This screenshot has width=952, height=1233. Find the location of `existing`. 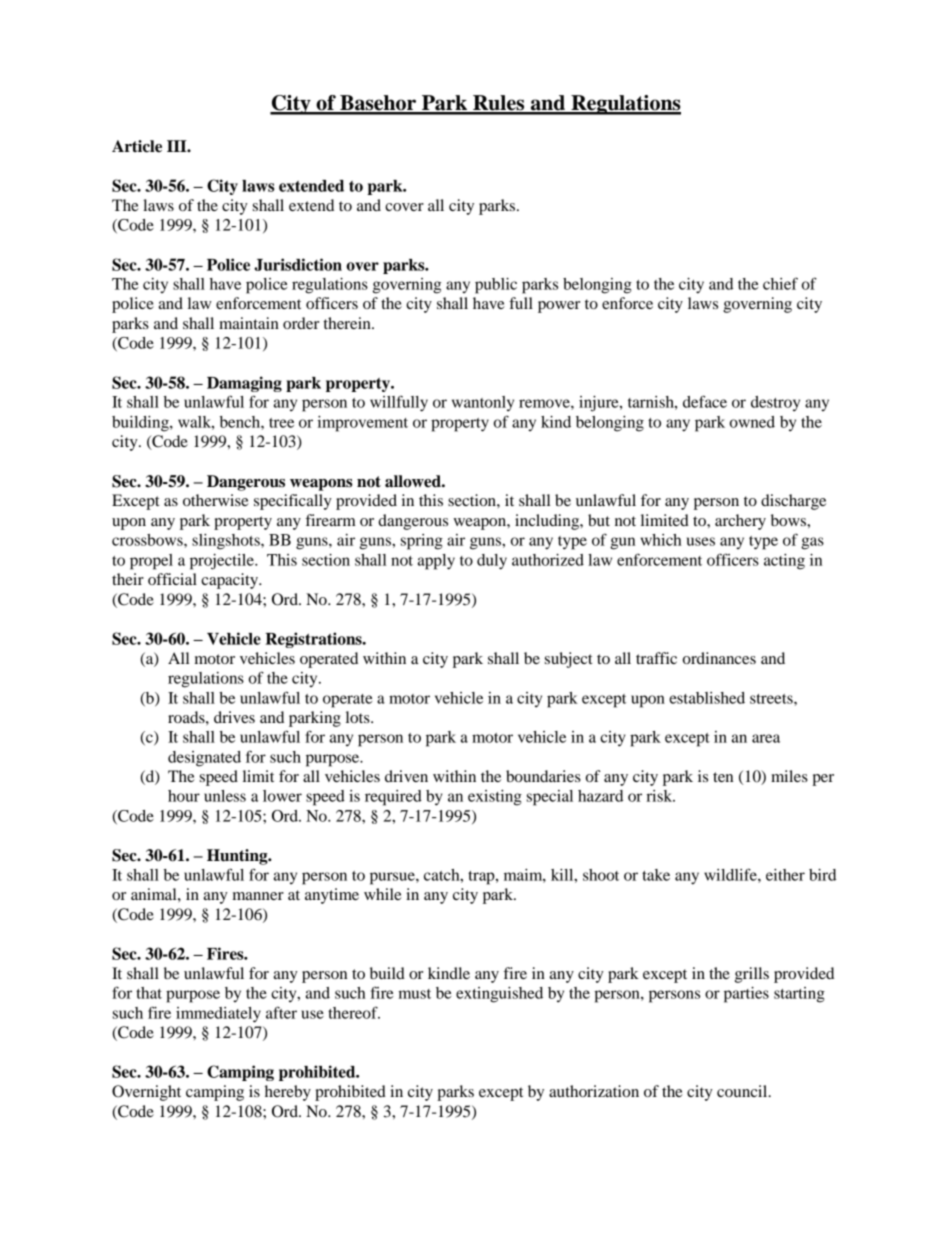

existing is located at coordinates (495, 798).
